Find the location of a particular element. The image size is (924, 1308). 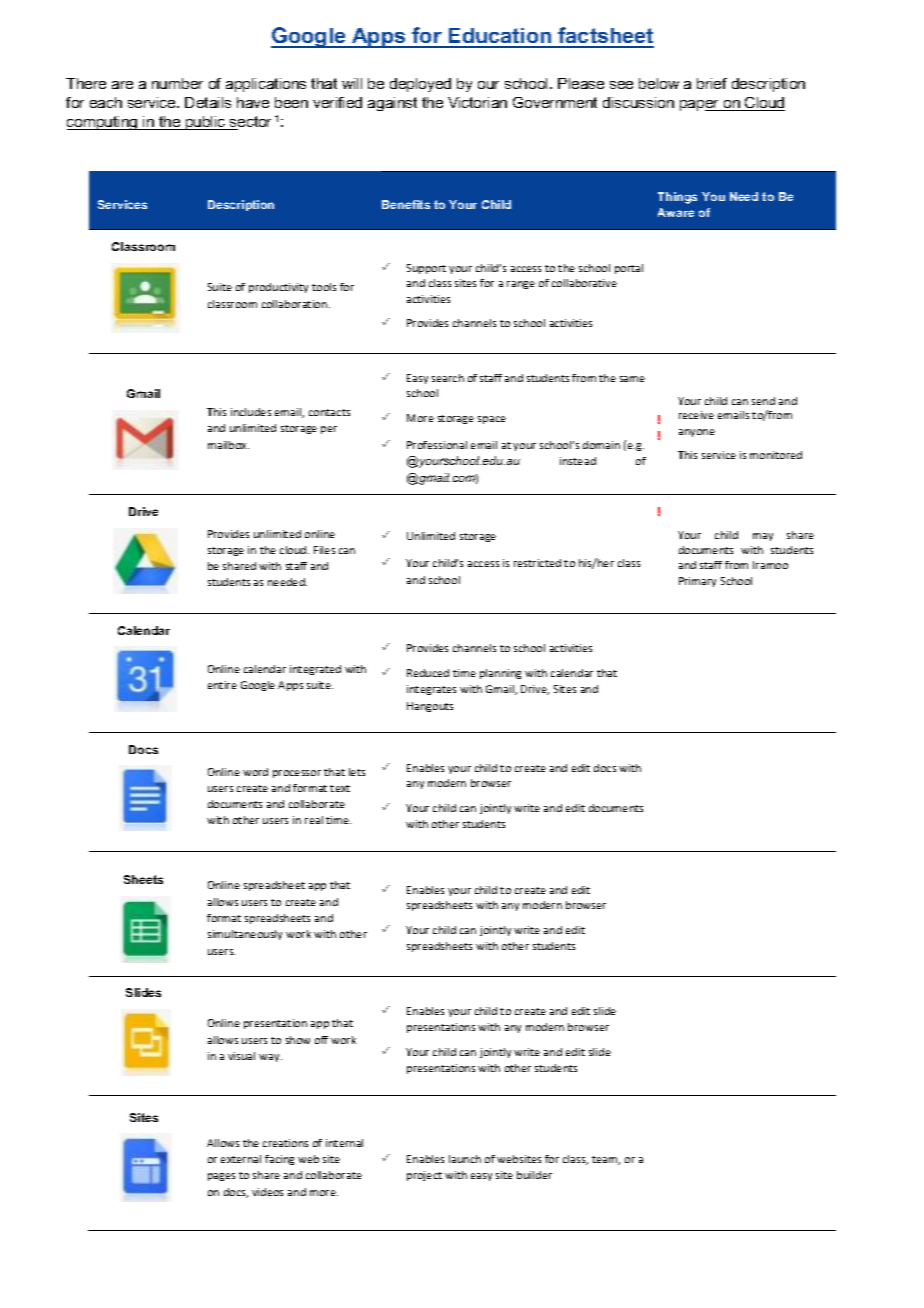

Primary is located at coordinates (697, 582).
